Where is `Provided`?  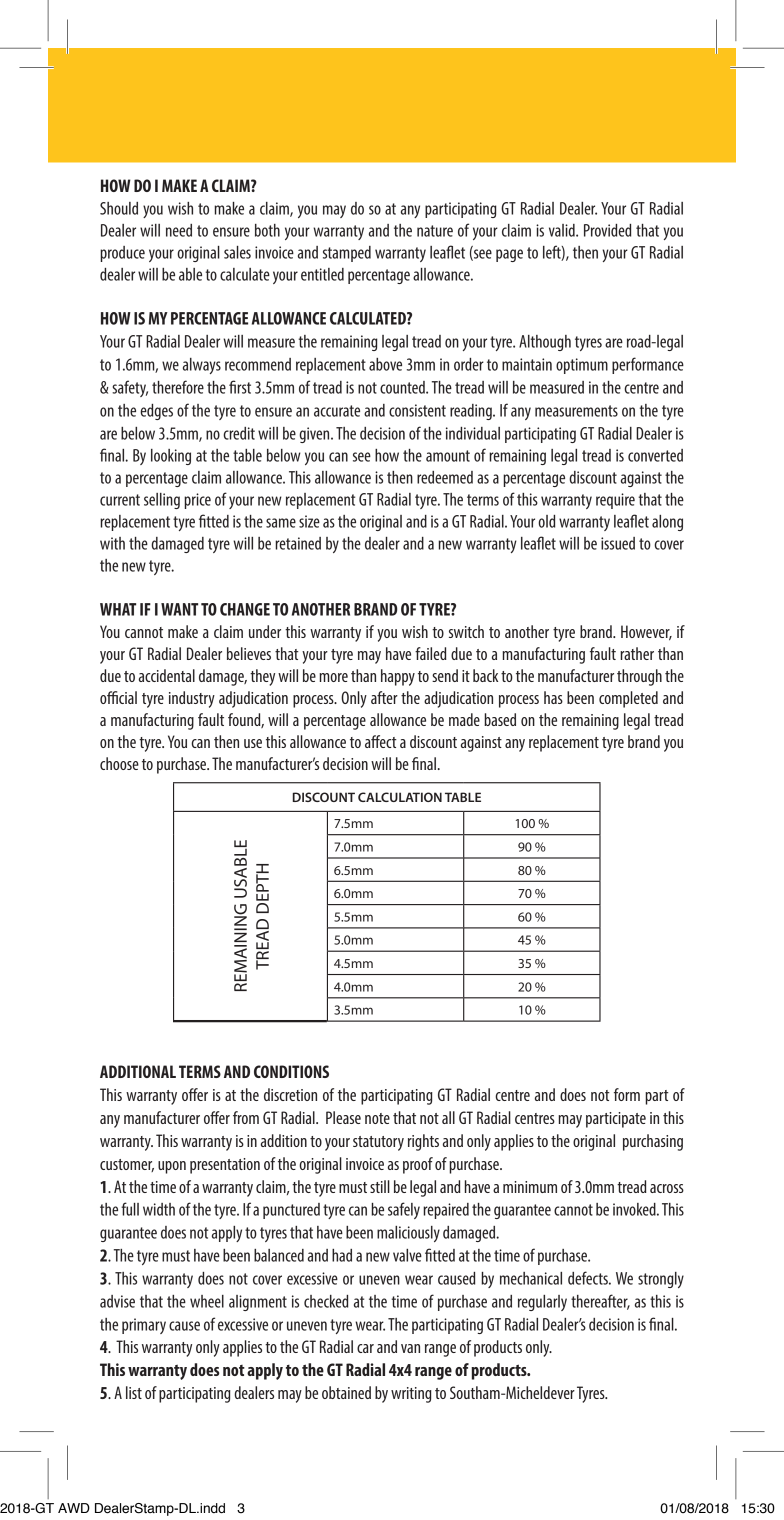 Provided is located at coordinates (607, 230).
